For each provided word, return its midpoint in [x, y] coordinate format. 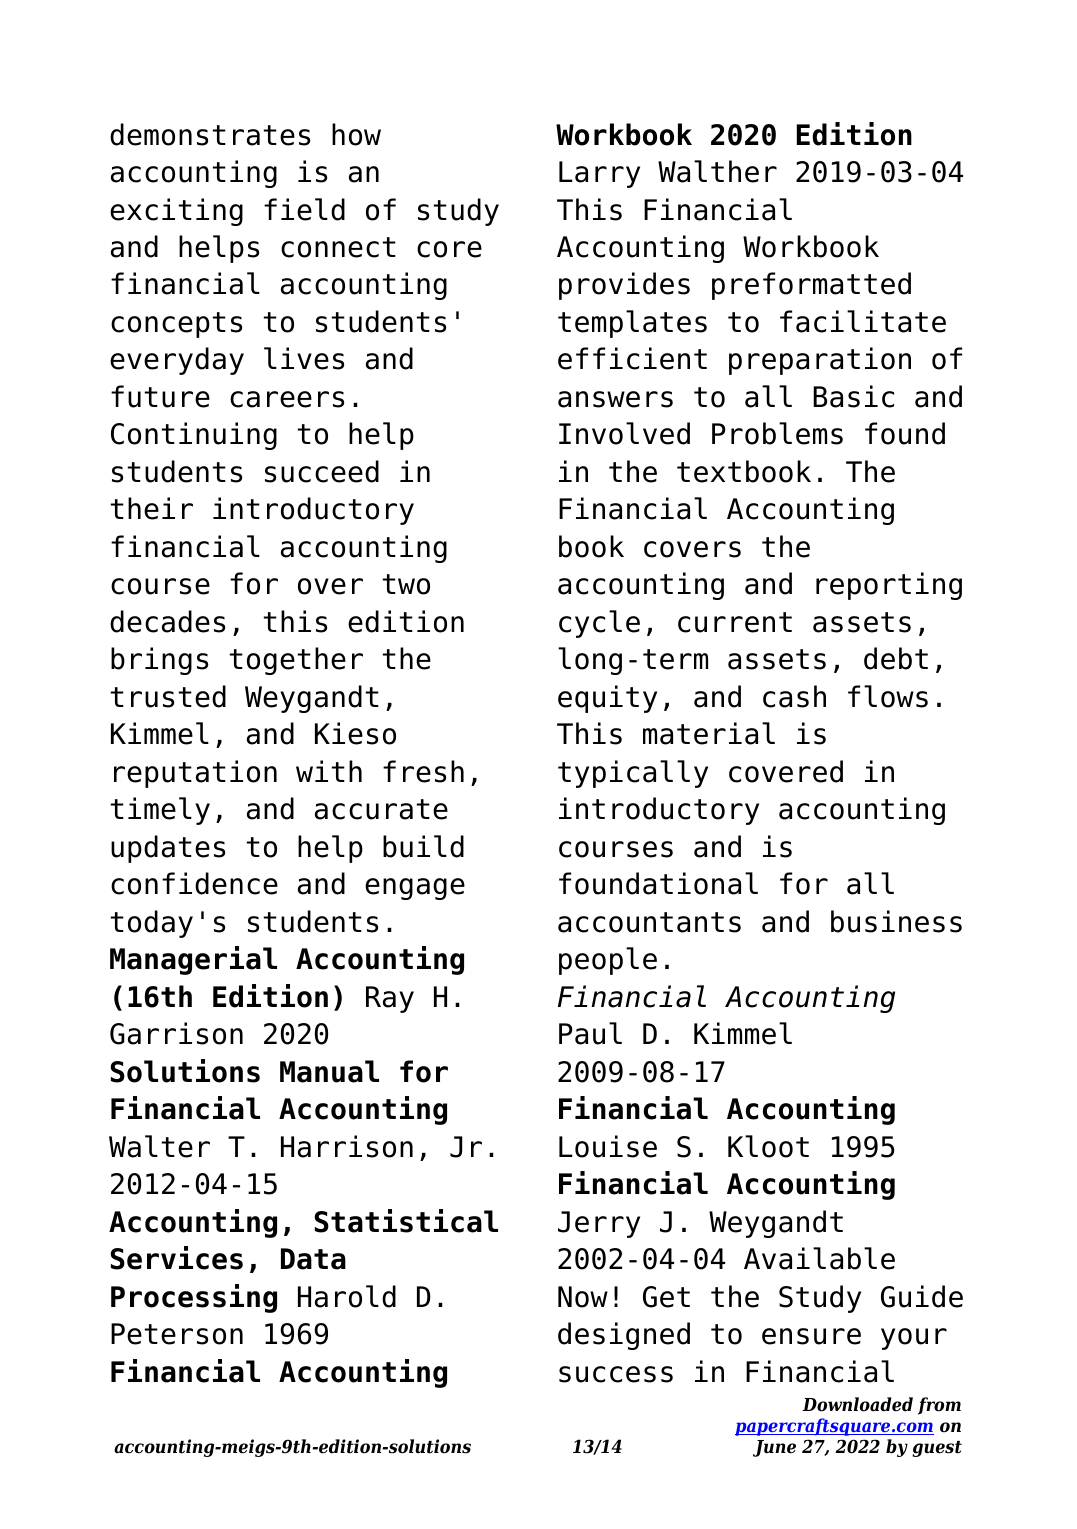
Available [819, 1258]
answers [615, 399]
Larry [599, 174]
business [896, 921]
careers [287, 399]
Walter [159, 1146]
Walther [717, 171]
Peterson [177, 1334]
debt [896, 658]
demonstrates [210, 134]
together [296, 661]
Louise [608, 1146]
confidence [194, 883]
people [608, 961]
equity [607, 699]
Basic [853, 396]
